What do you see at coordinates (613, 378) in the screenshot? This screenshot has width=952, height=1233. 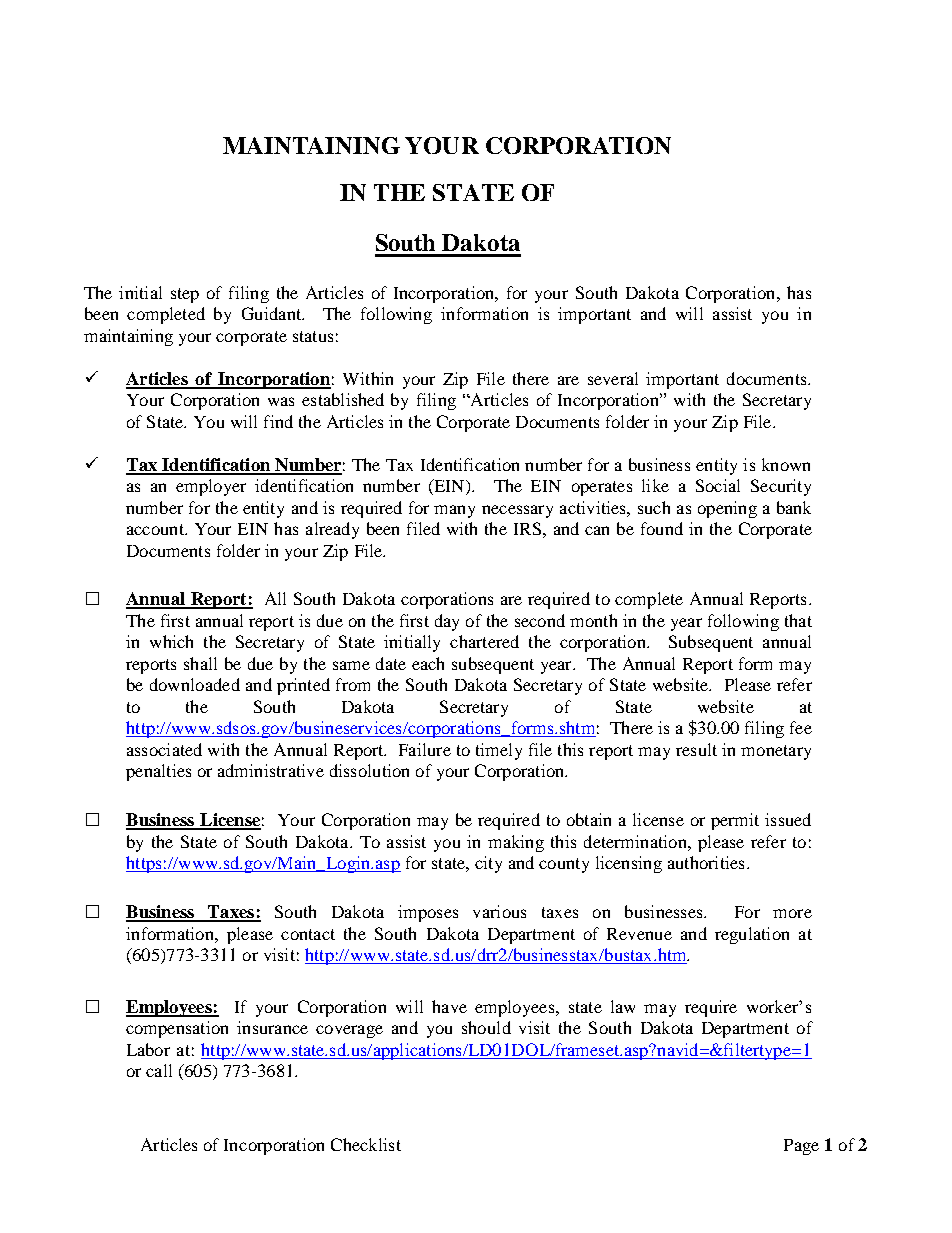 I see `several` at bounding box center [613, 378].
